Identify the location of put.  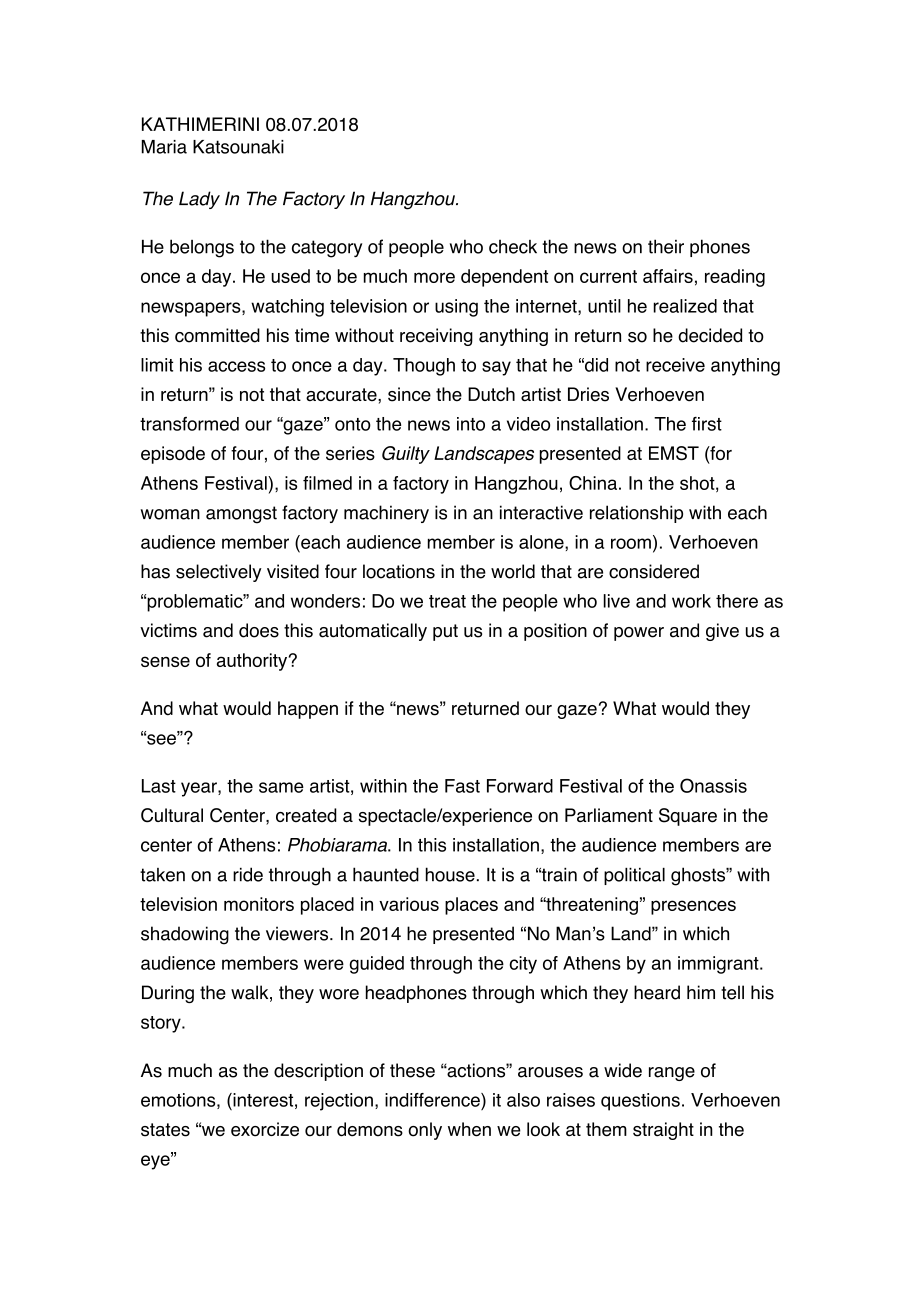
(445, 632).
